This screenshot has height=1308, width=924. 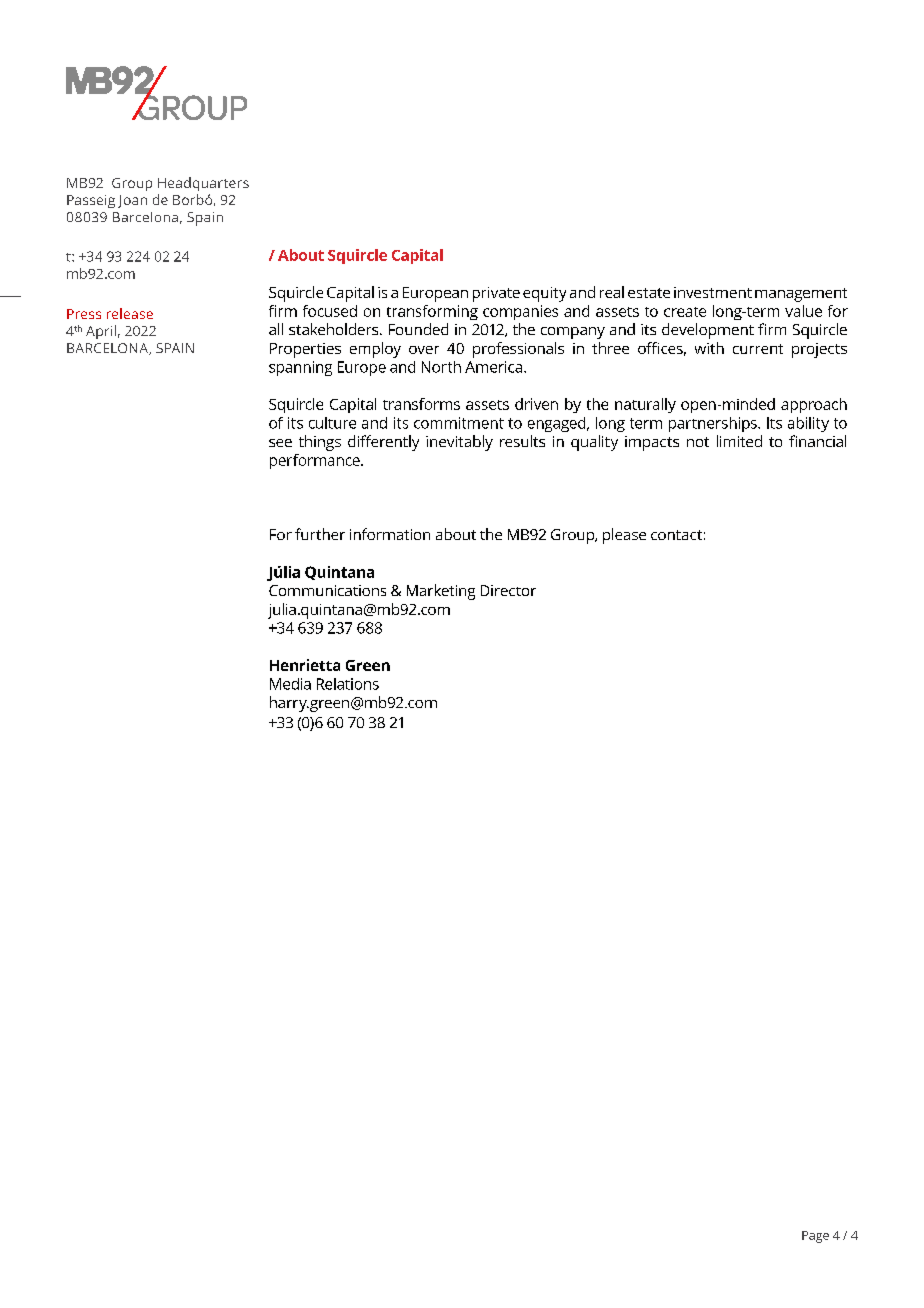 What do you see at coordinates (624, 536) in the screenshot?
I see `please` at bounding box center [624, 536].
